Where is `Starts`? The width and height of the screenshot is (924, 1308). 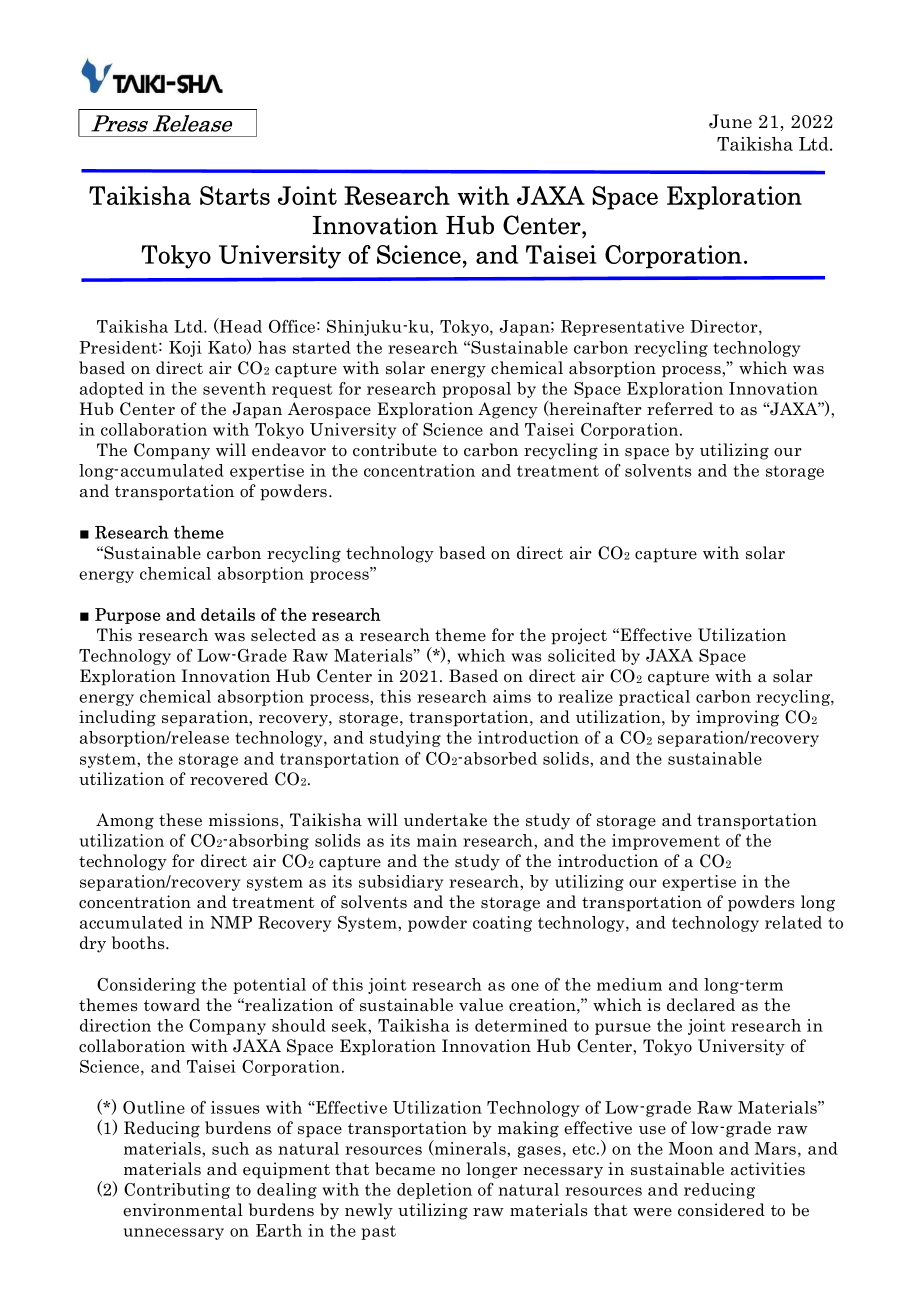 Starts is located at coordinates (235, 195).
